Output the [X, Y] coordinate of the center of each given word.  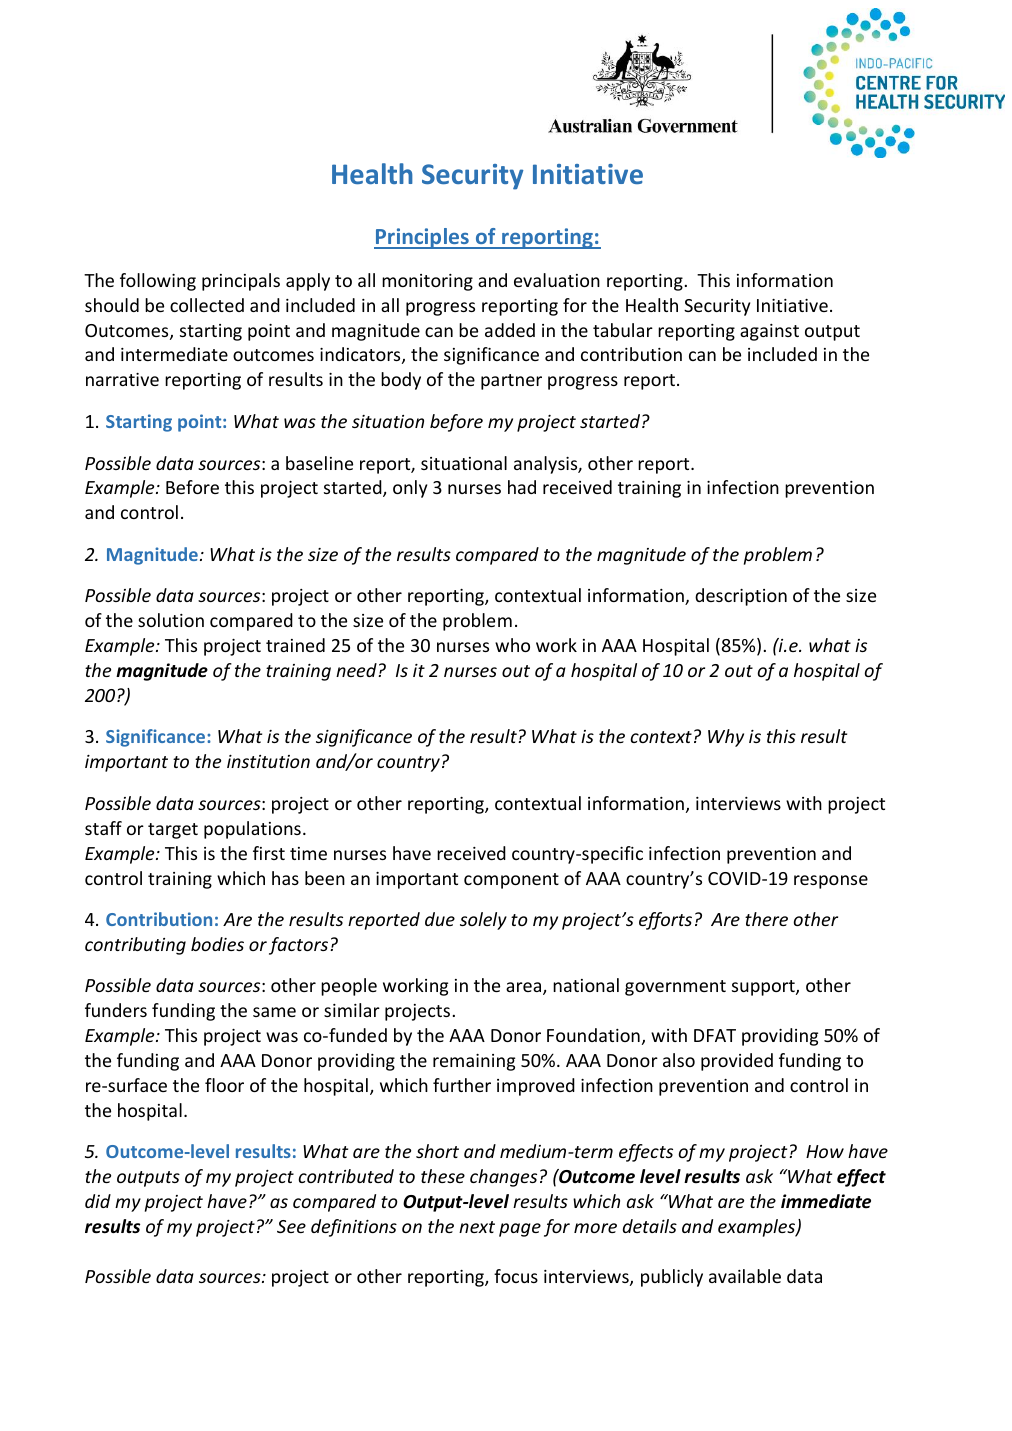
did [98, 1201]
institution [268, 761]
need [357, 670]
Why [726, 738]
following [158, 282]
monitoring [427, 282]
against [769, 332]
